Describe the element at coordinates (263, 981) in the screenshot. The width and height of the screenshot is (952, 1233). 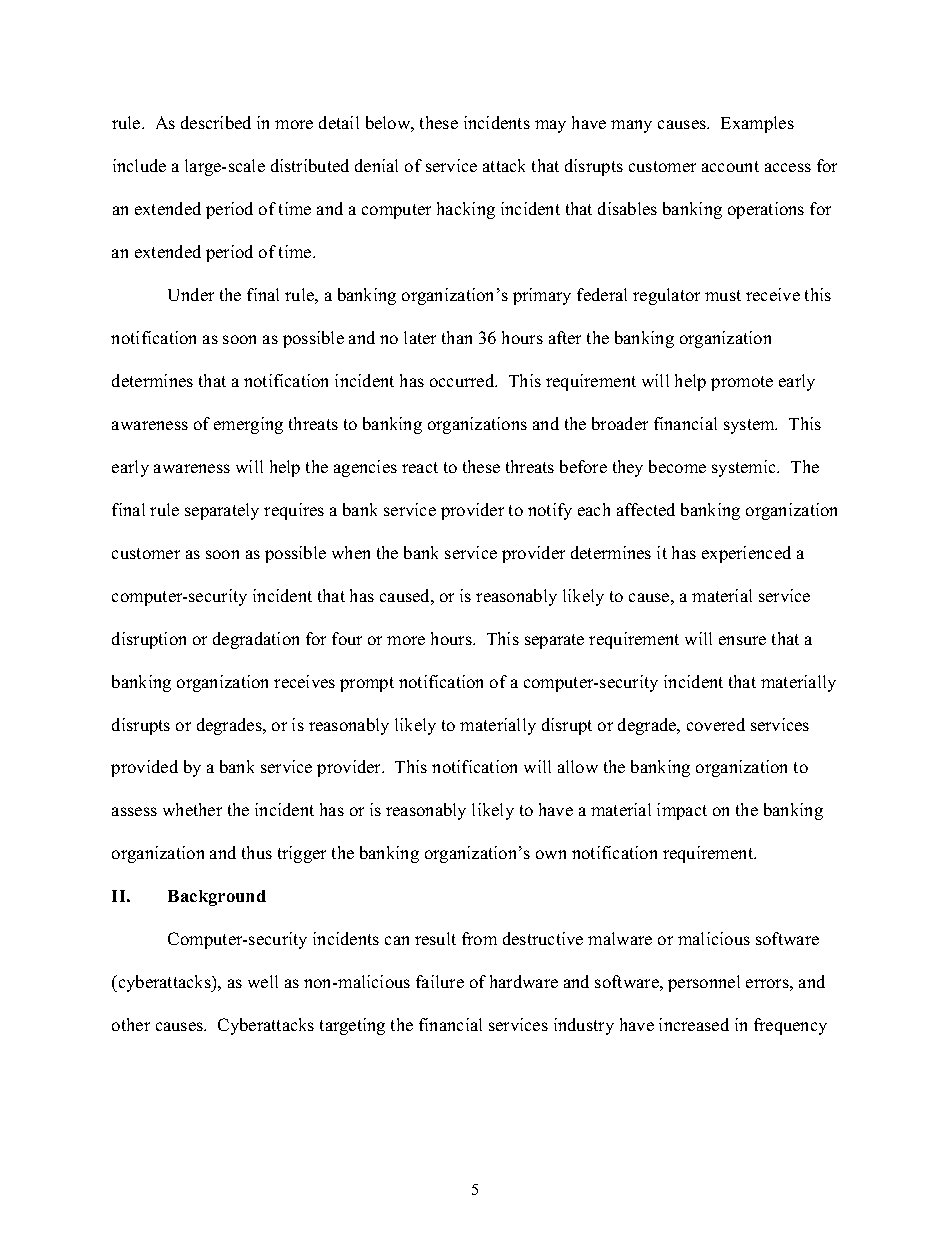
I see `well` at that location.
